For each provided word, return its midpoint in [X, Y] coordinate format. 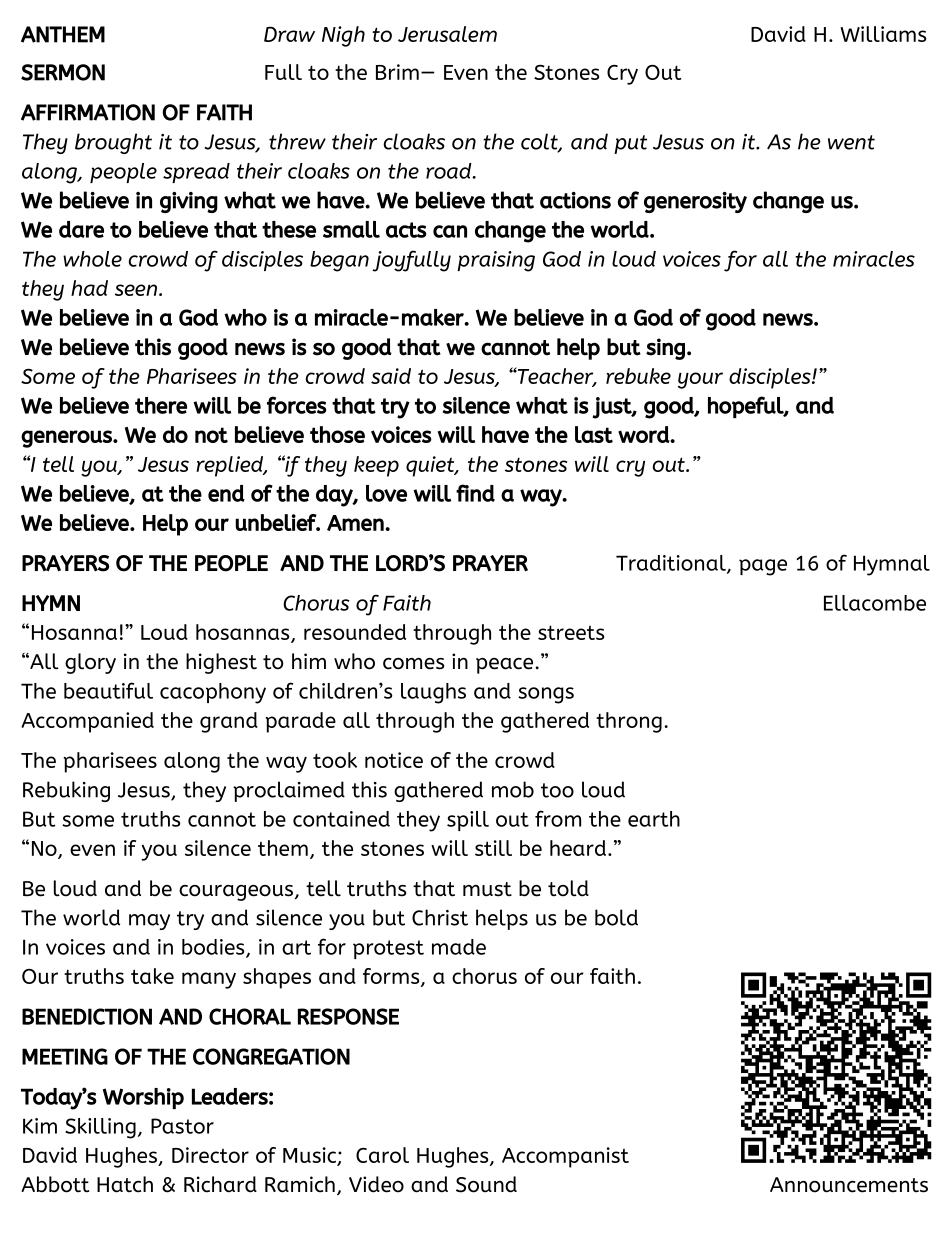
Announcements [849, 1185]
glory [90, 663]
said [391, 376]
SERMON [63, 72]
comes [413, 664]
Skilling [100, 1128]
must [487, 889]
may [149, 922]
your [700, 380]
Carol [382, 1155]
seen [136, 290]
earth [654, 819]
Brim [397, 72]
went [851, 142]
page [763, 567]
